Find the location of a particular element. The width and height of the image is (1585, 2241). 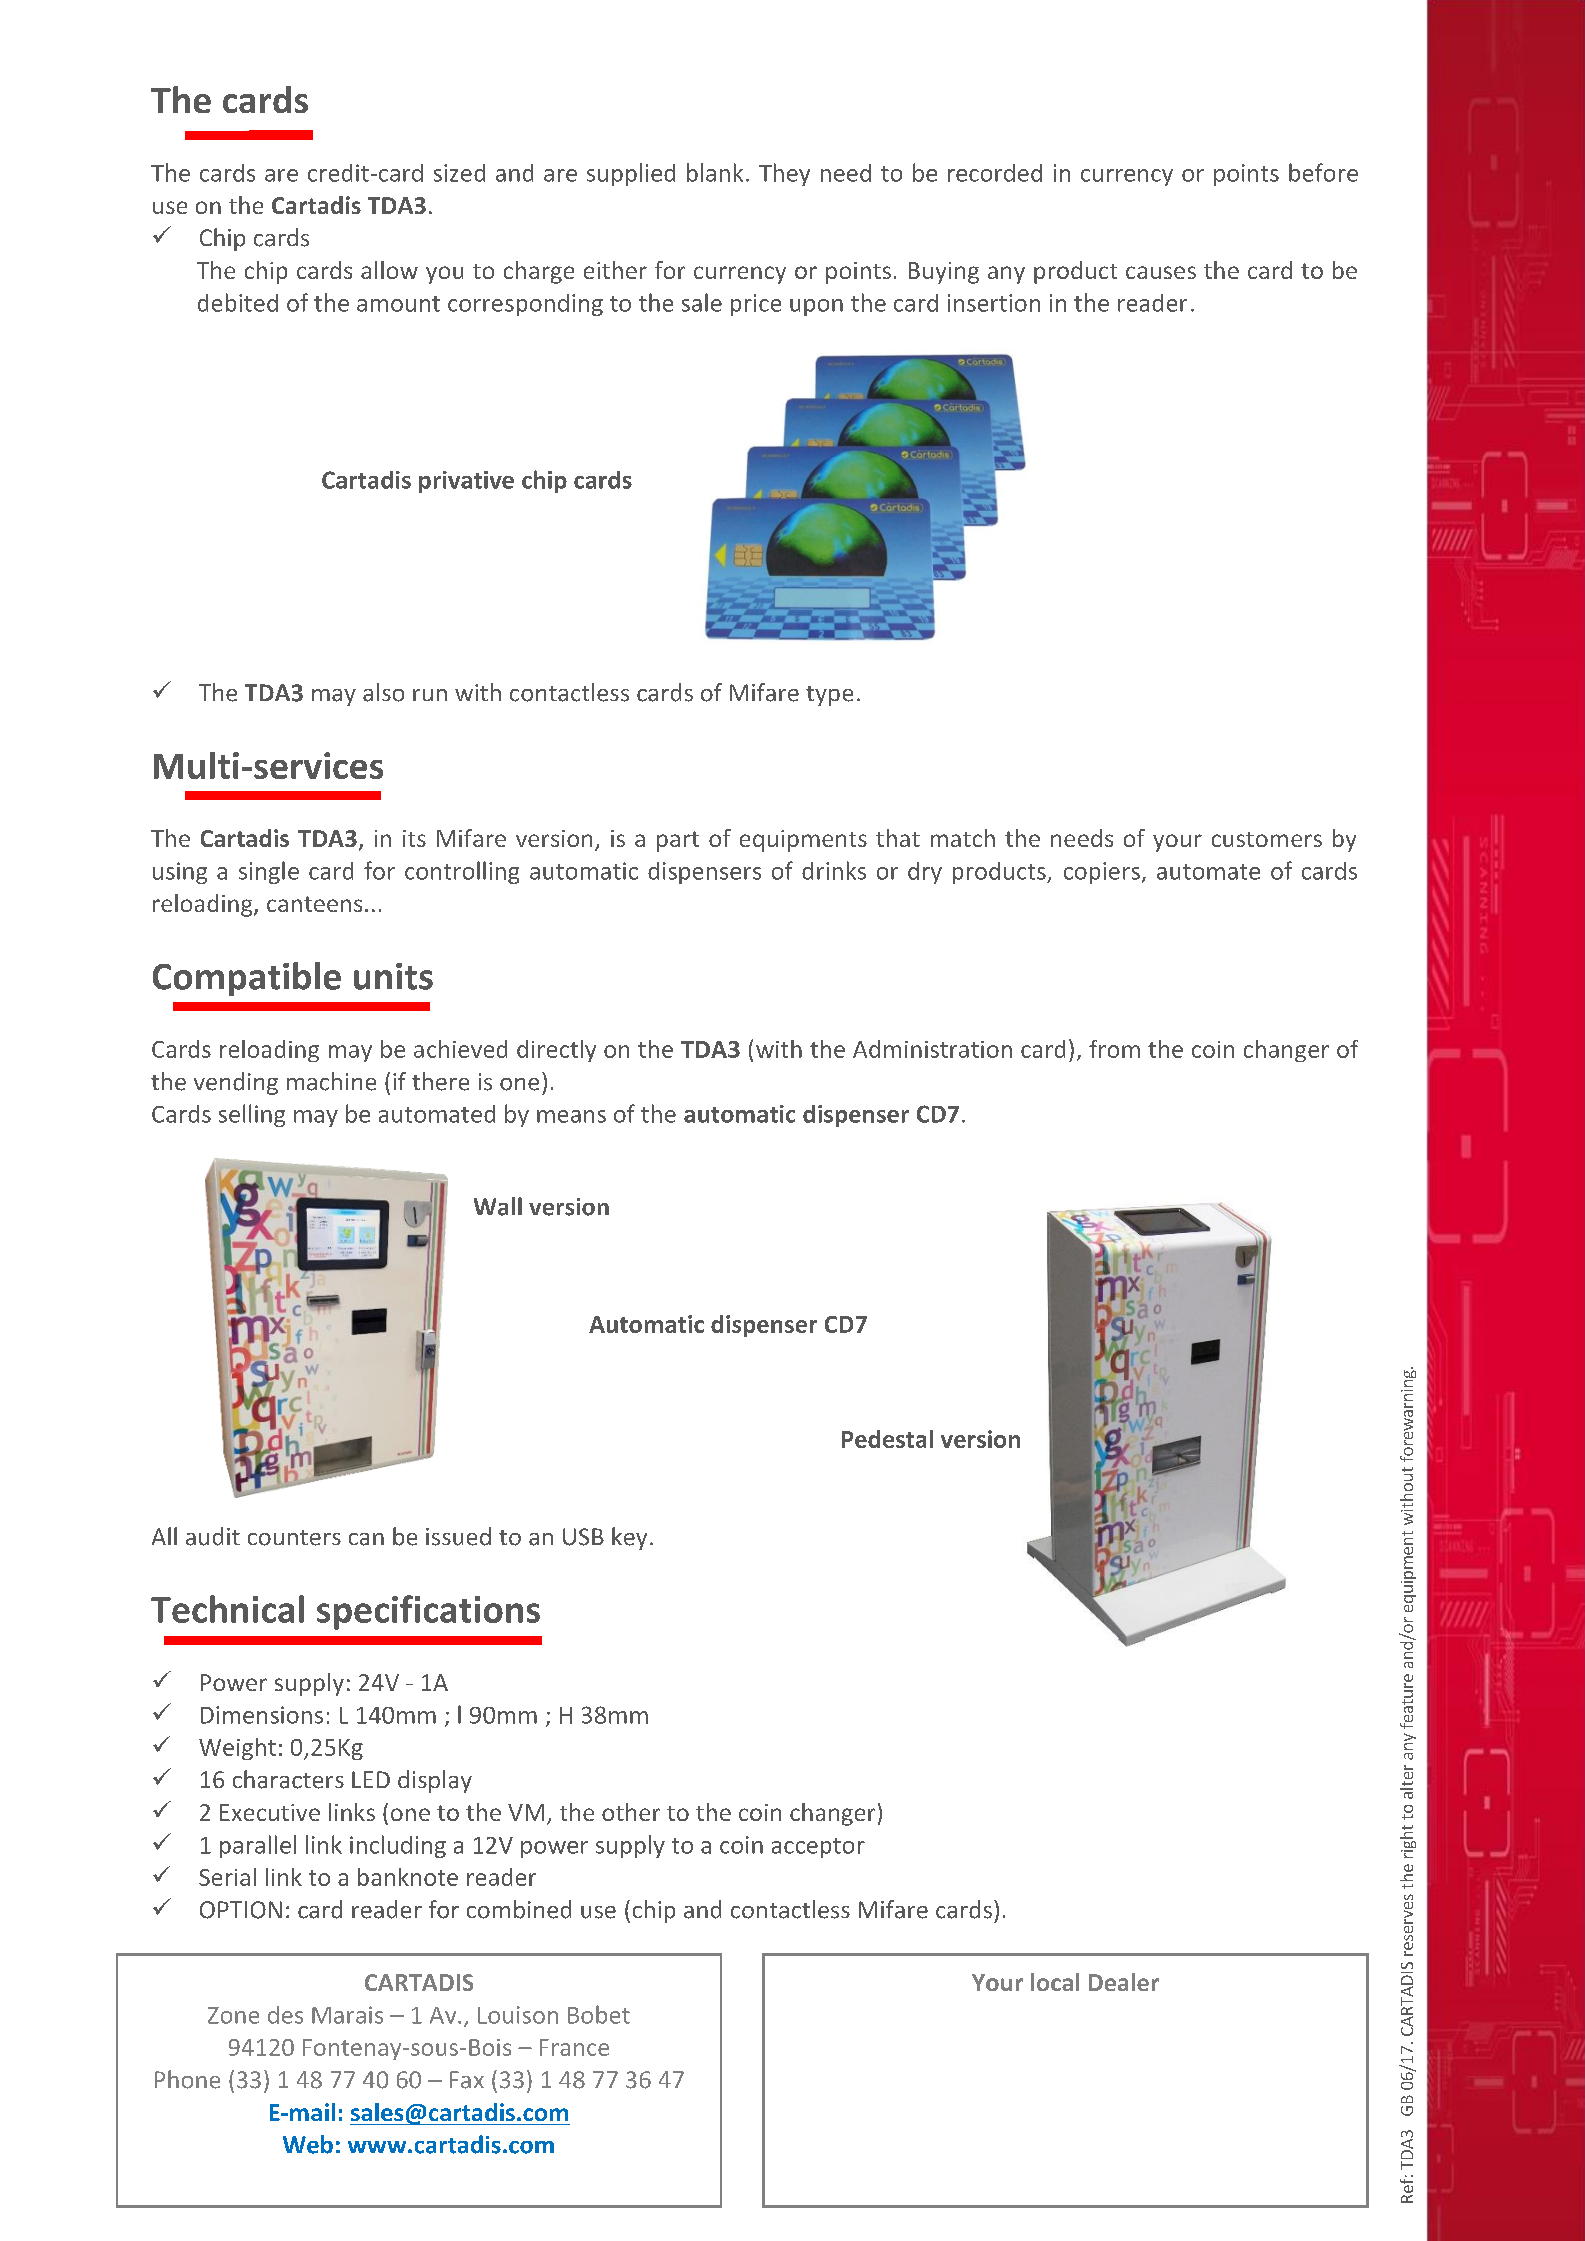

customers is located at coordinates (1267, 839).
